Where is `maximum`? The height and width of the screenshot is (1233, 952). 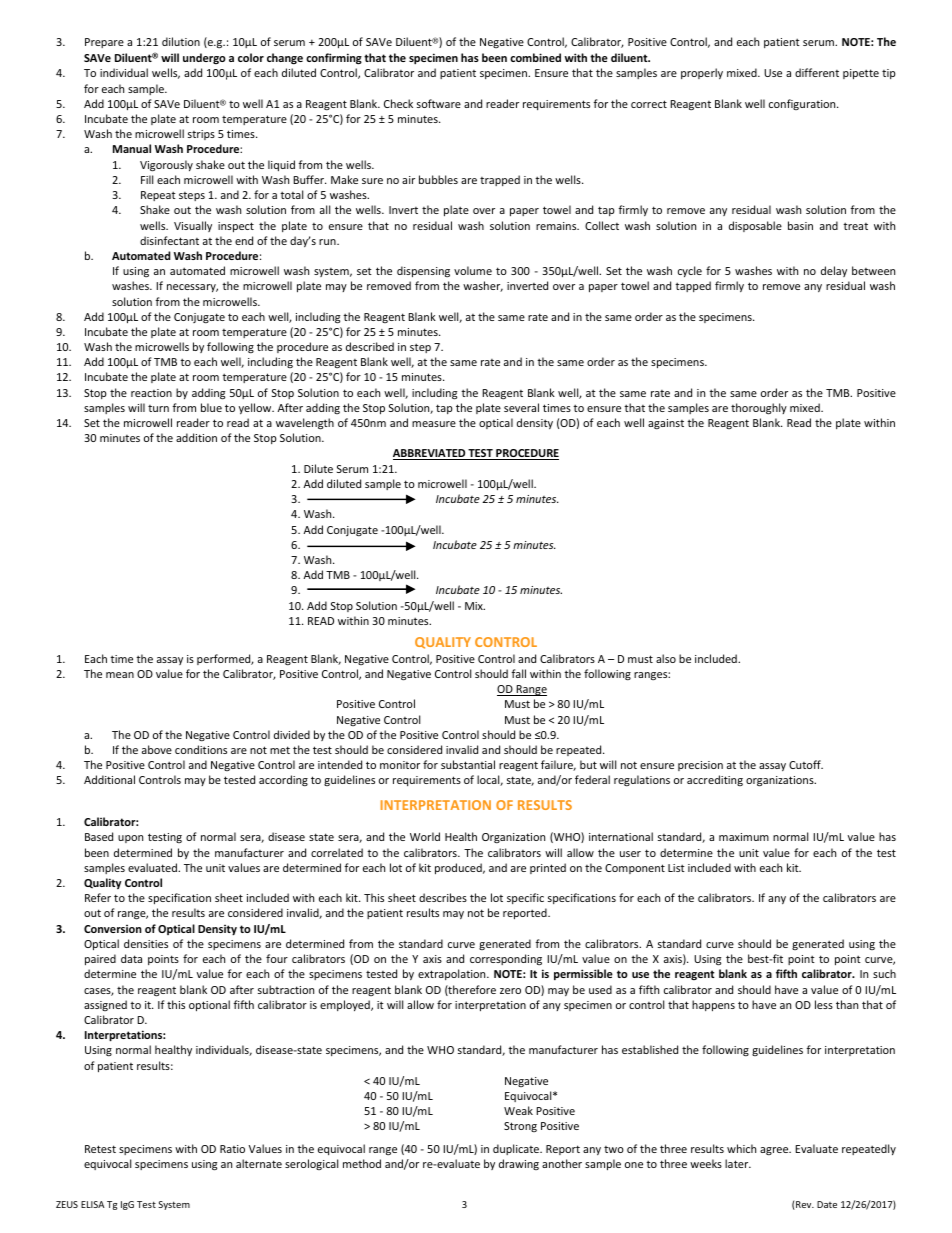 maximum is located at coordinates (744, 837).
